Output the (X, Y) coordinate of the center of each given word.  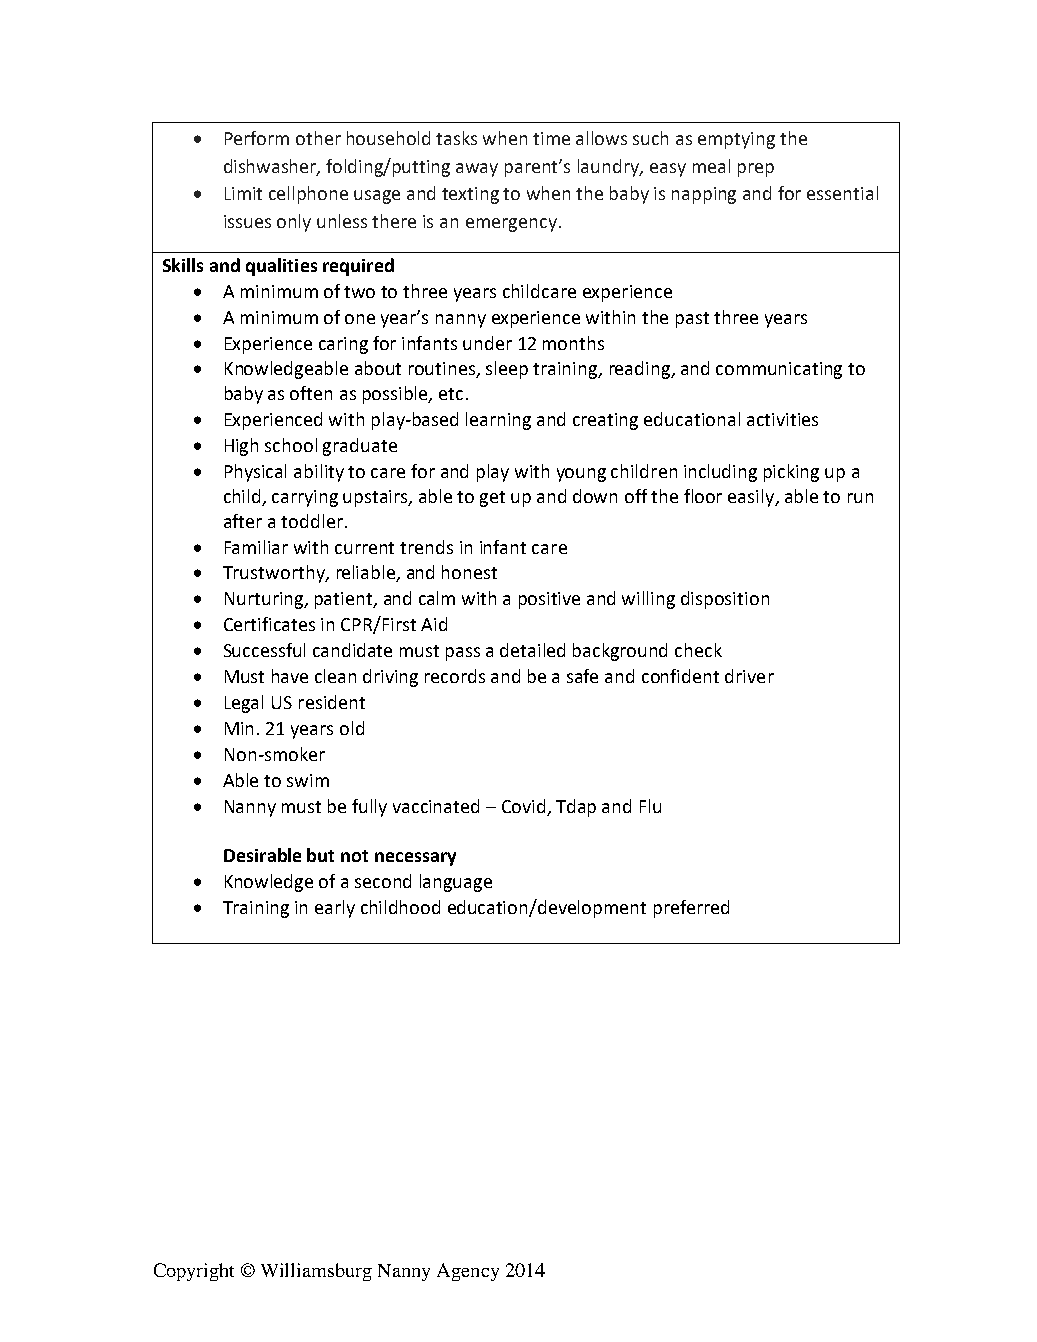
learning (498, 421)
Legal (244, 704)
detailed (532, 650)
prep (756, 170)
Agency (468, 1272)
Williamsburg (316, 1272)
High (241, 447)
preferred (691, 909)
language (456, 883)
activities (782, 419)
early (335, 909)
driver (749, 676)
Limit (243, 193)
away (477, 170)
